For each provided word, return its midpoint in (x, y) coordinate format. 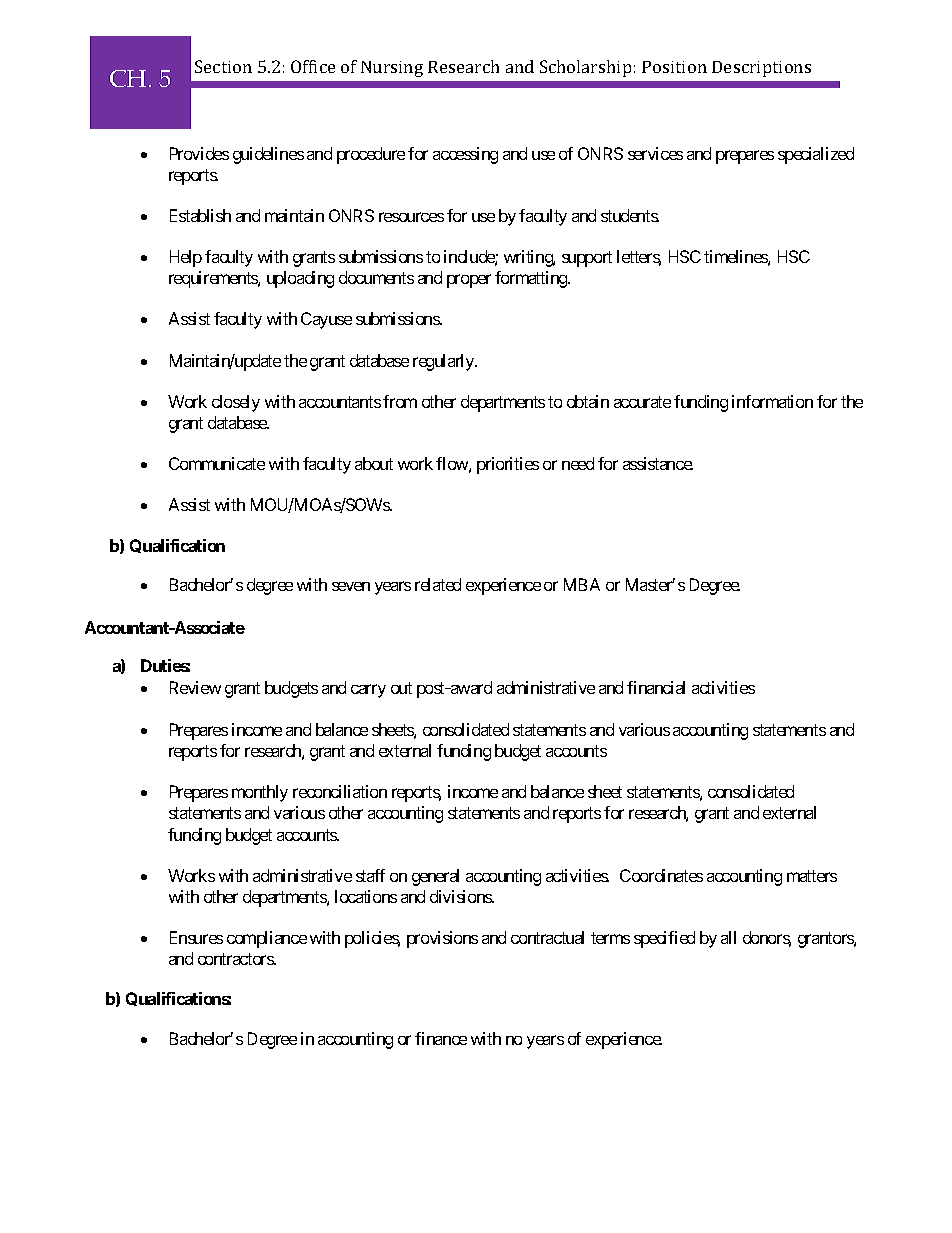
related (438, 584)
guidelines (268, 155)
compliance (267, 939)
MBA (582, 584)
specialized (816, 155)
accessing (465, 155)
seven (351, 586)
